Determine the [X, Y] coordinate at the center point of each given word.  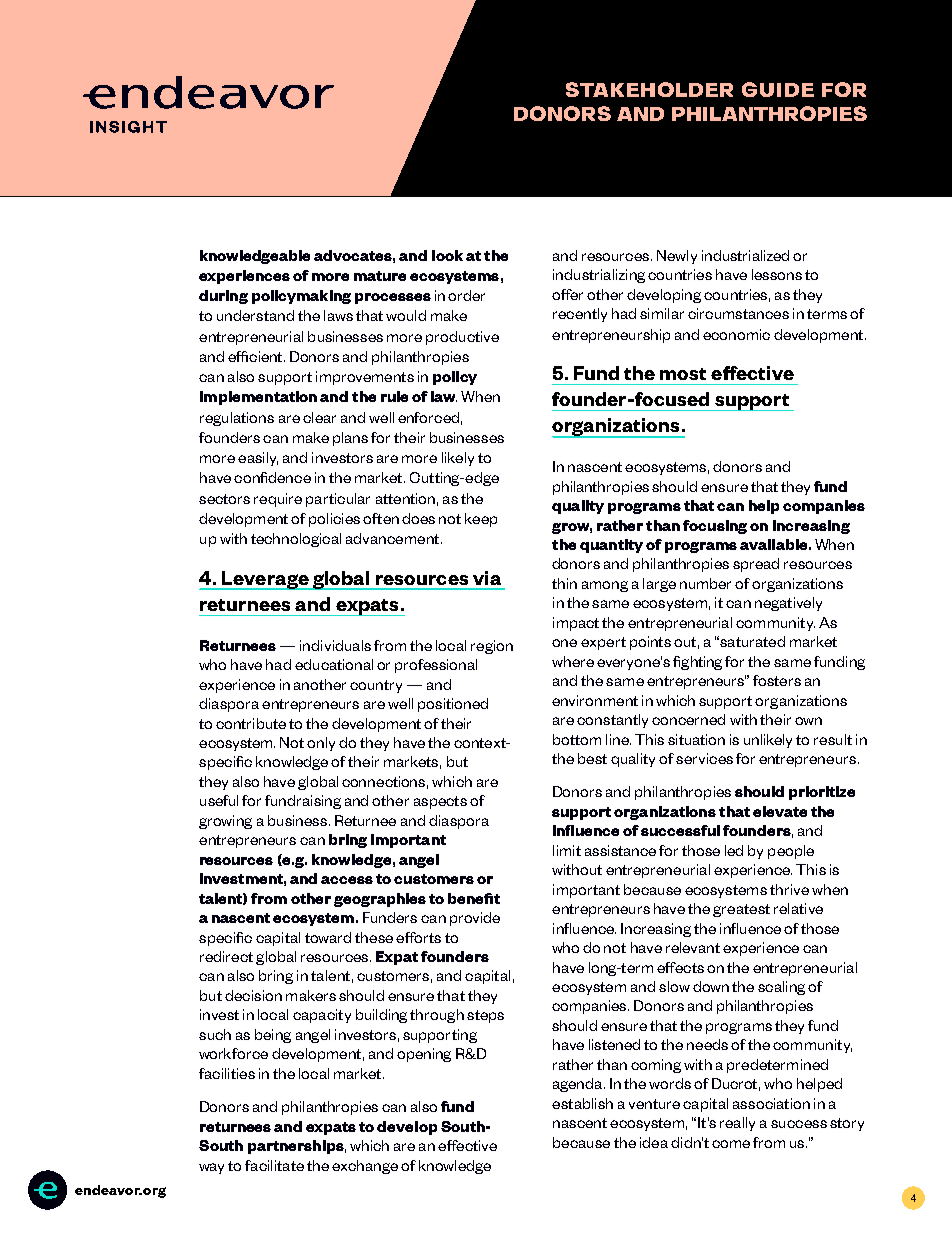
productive [462, 338]
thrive [789, 889]
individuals [335, 645]
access [347, 880]
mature [380, 276]
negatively [788, 604]
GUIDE [778, 89]
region [492, 647]
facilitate [274, 1165]
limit [567, 850]
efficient [256, 356]
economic [736, 334]
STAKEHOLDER [649, 89]
